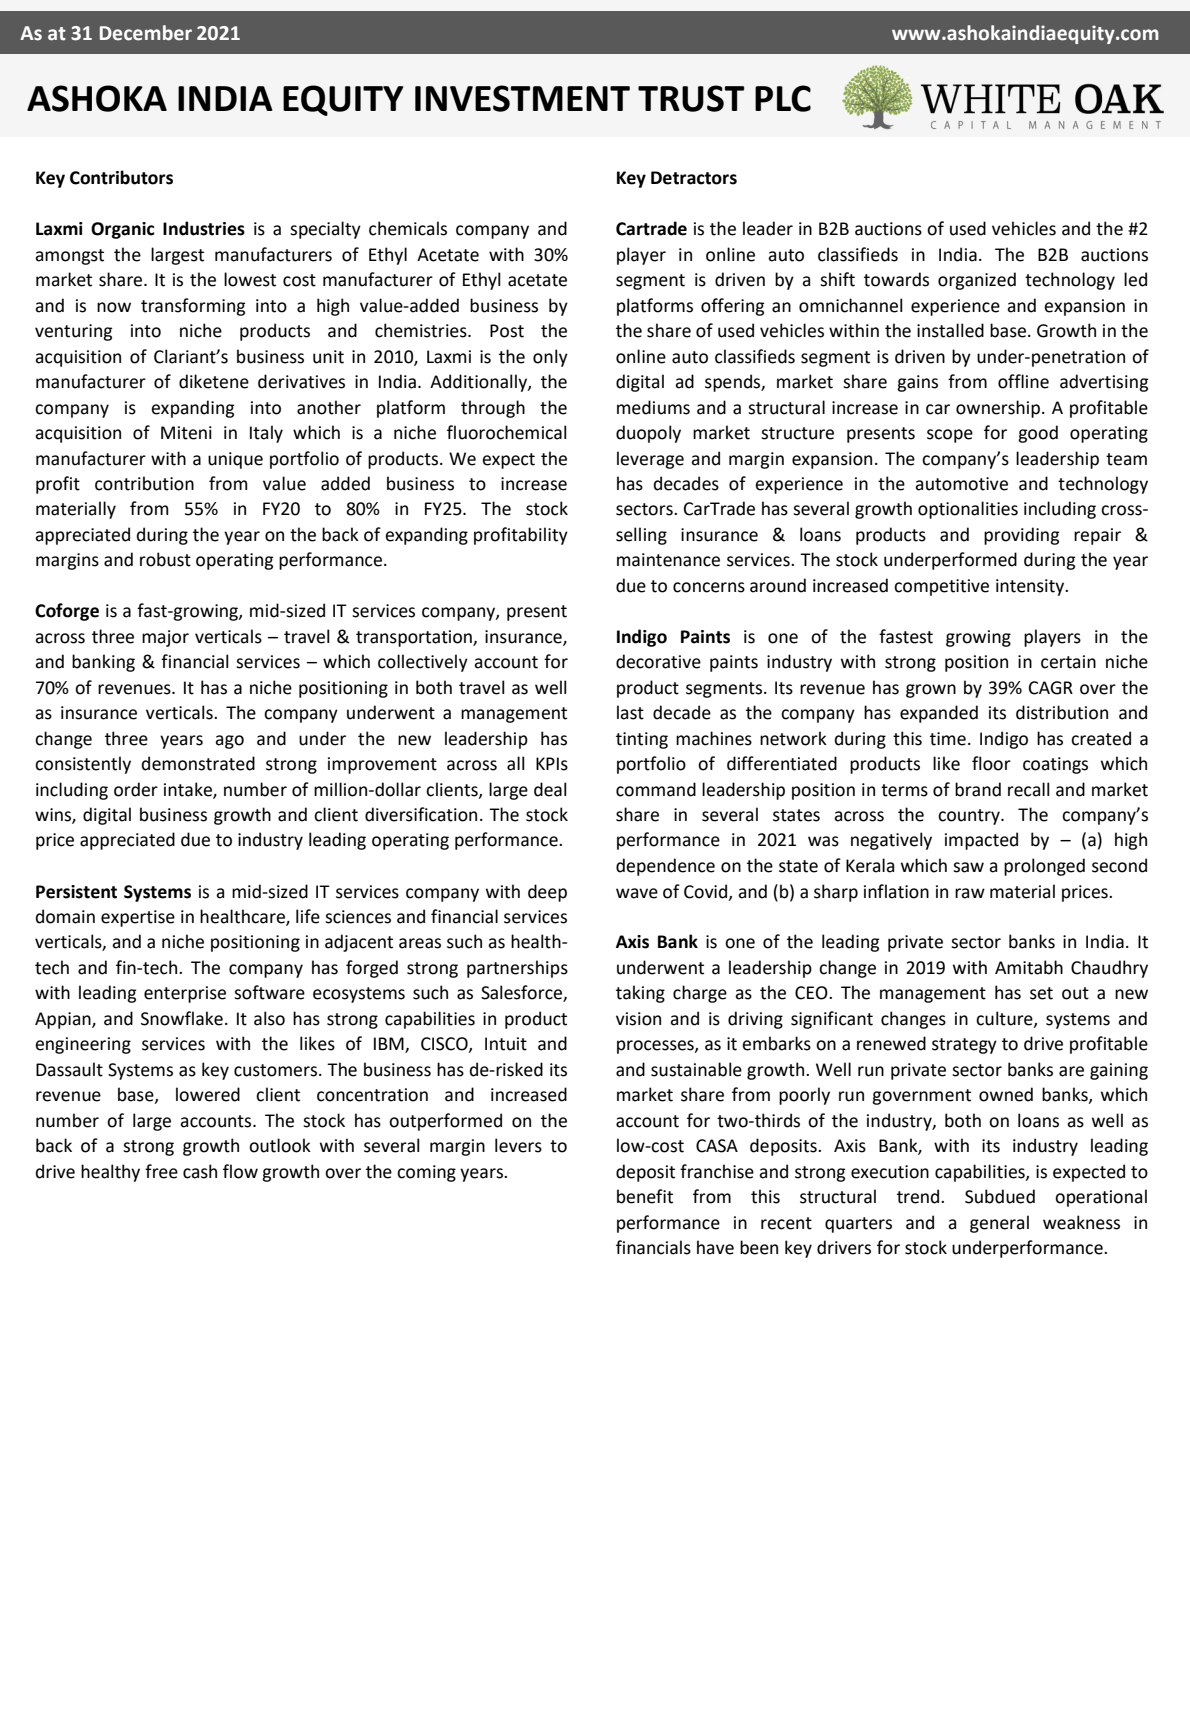 The width and height of the screenshot is (1190, 1719). What do you see at coordinates (981, 841) in the screenshot?
I see `impacted` at bounding box center [981, 841].
